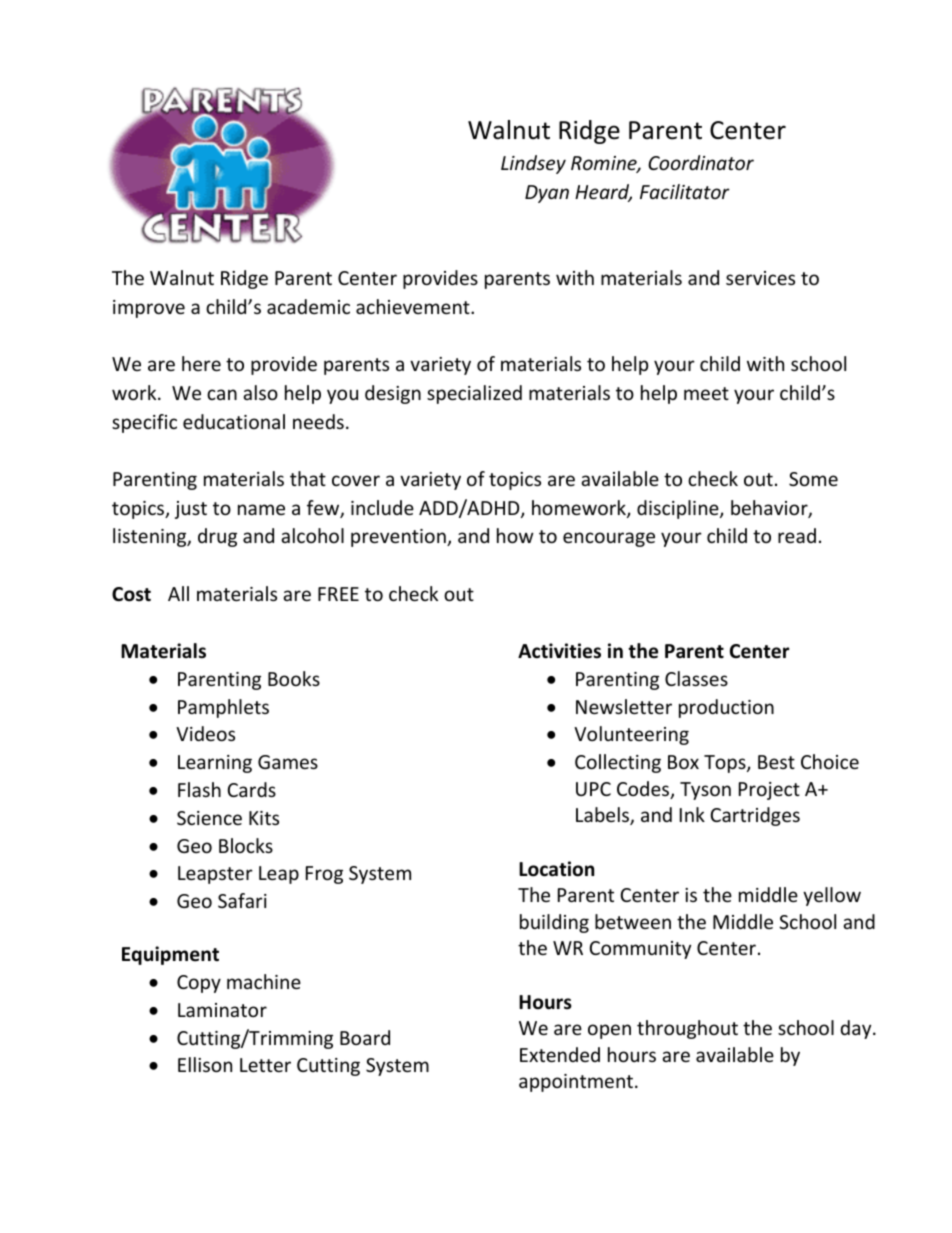 This page has width=952, height=1233. Describe the element at coordinates (560, 1054) in the page. I see `Extended` at that location.
